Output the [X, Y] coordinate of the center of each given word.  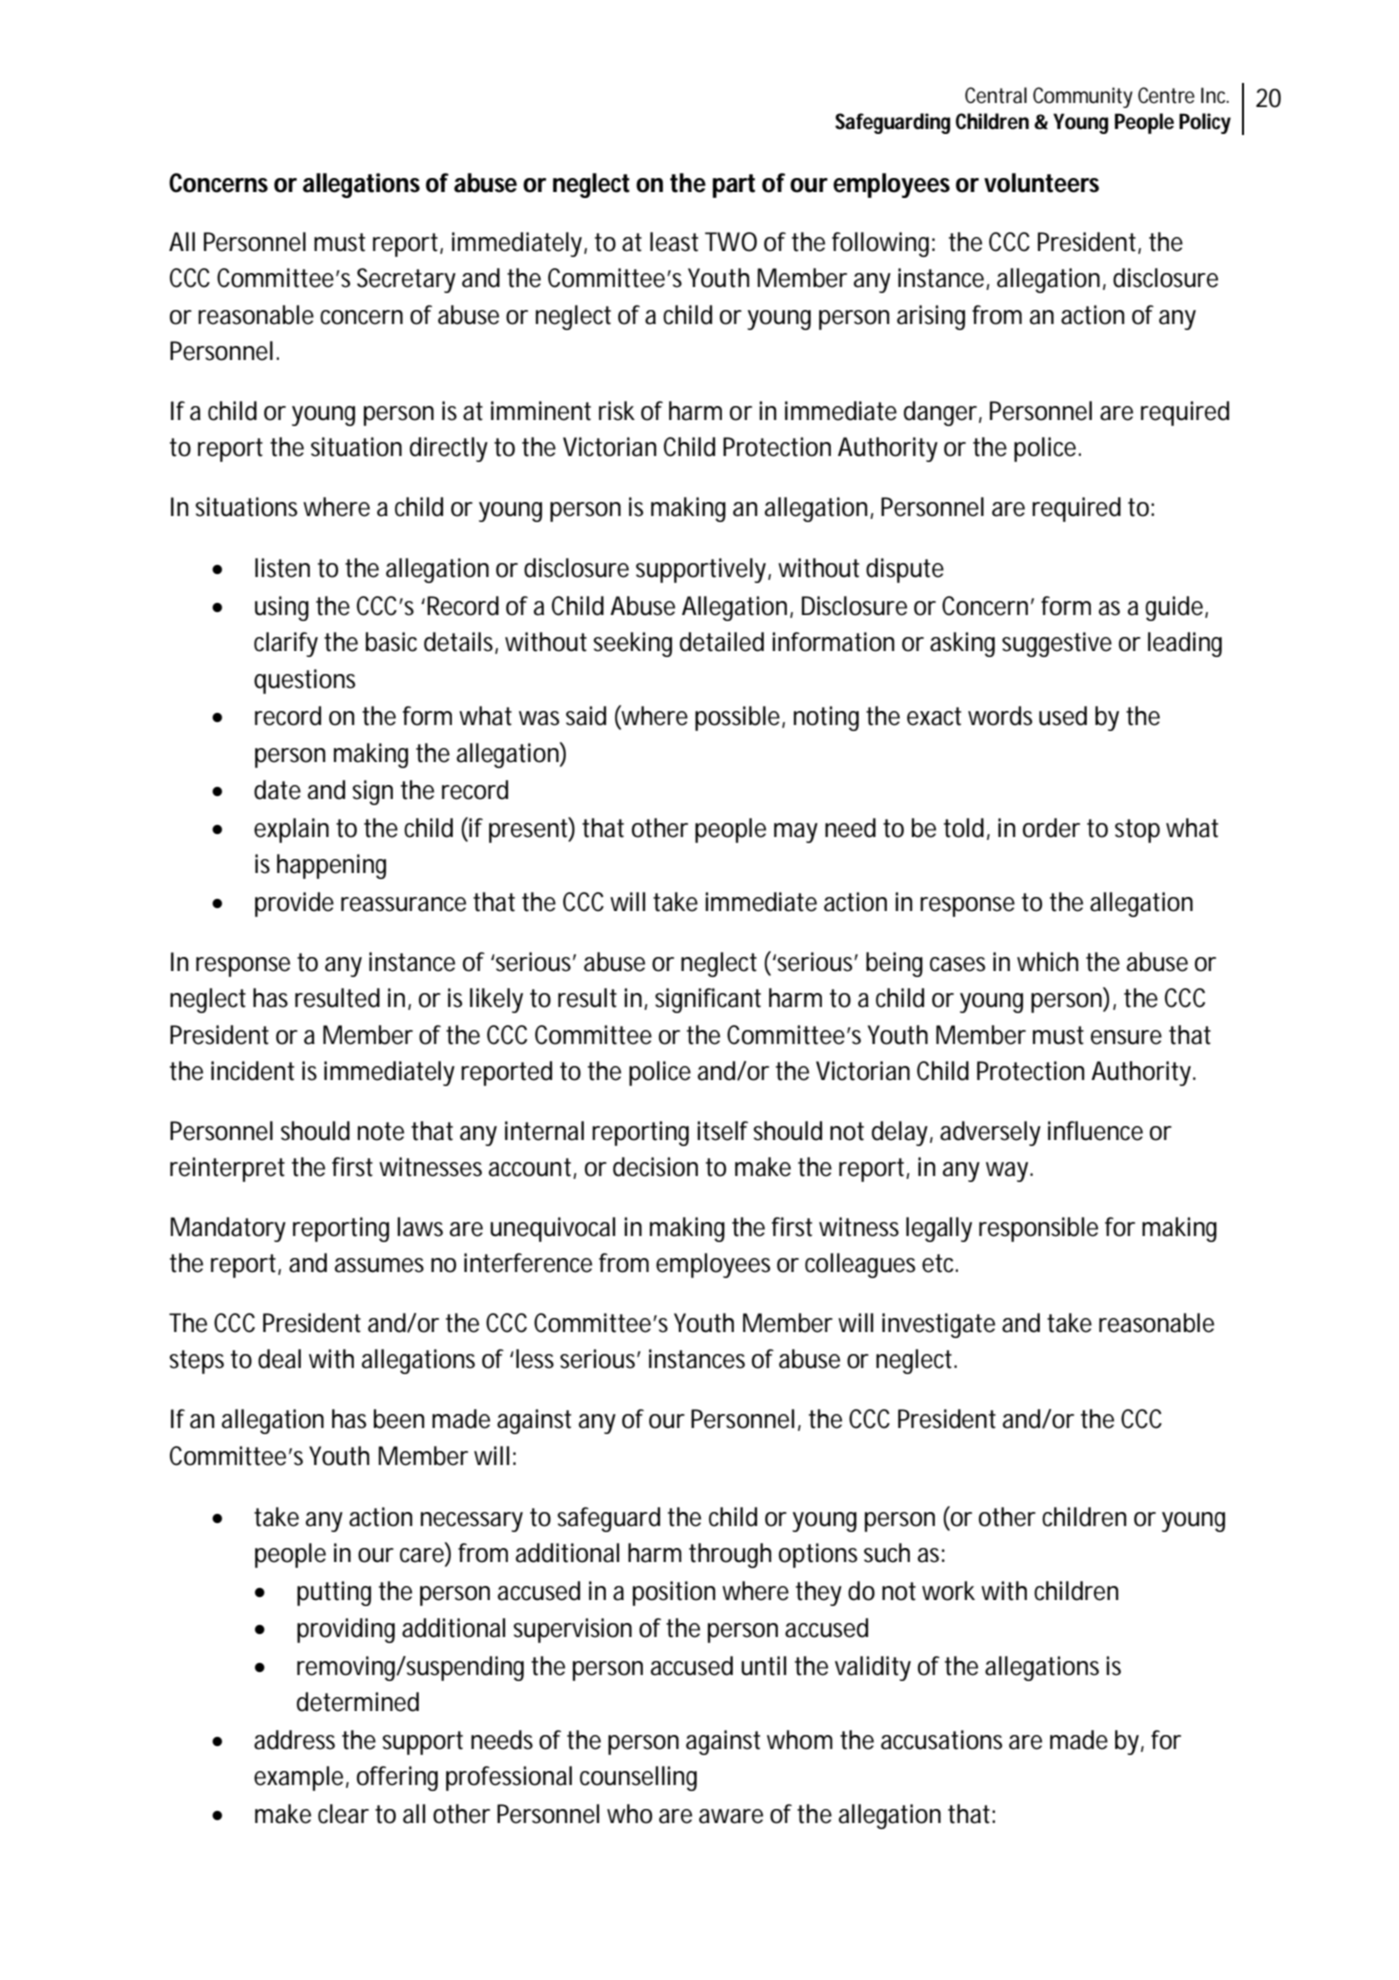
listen [282, 568]
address [294, 1740]
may [796, 833]
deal [279, 1359]
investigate [938, 1325]
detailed [722, 642]
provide [294, 904]
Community [1083, 97]
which [1047, 962]
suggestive [1057, 644]
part [734, 186]
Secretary [406, 280]
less [535, 1359]
